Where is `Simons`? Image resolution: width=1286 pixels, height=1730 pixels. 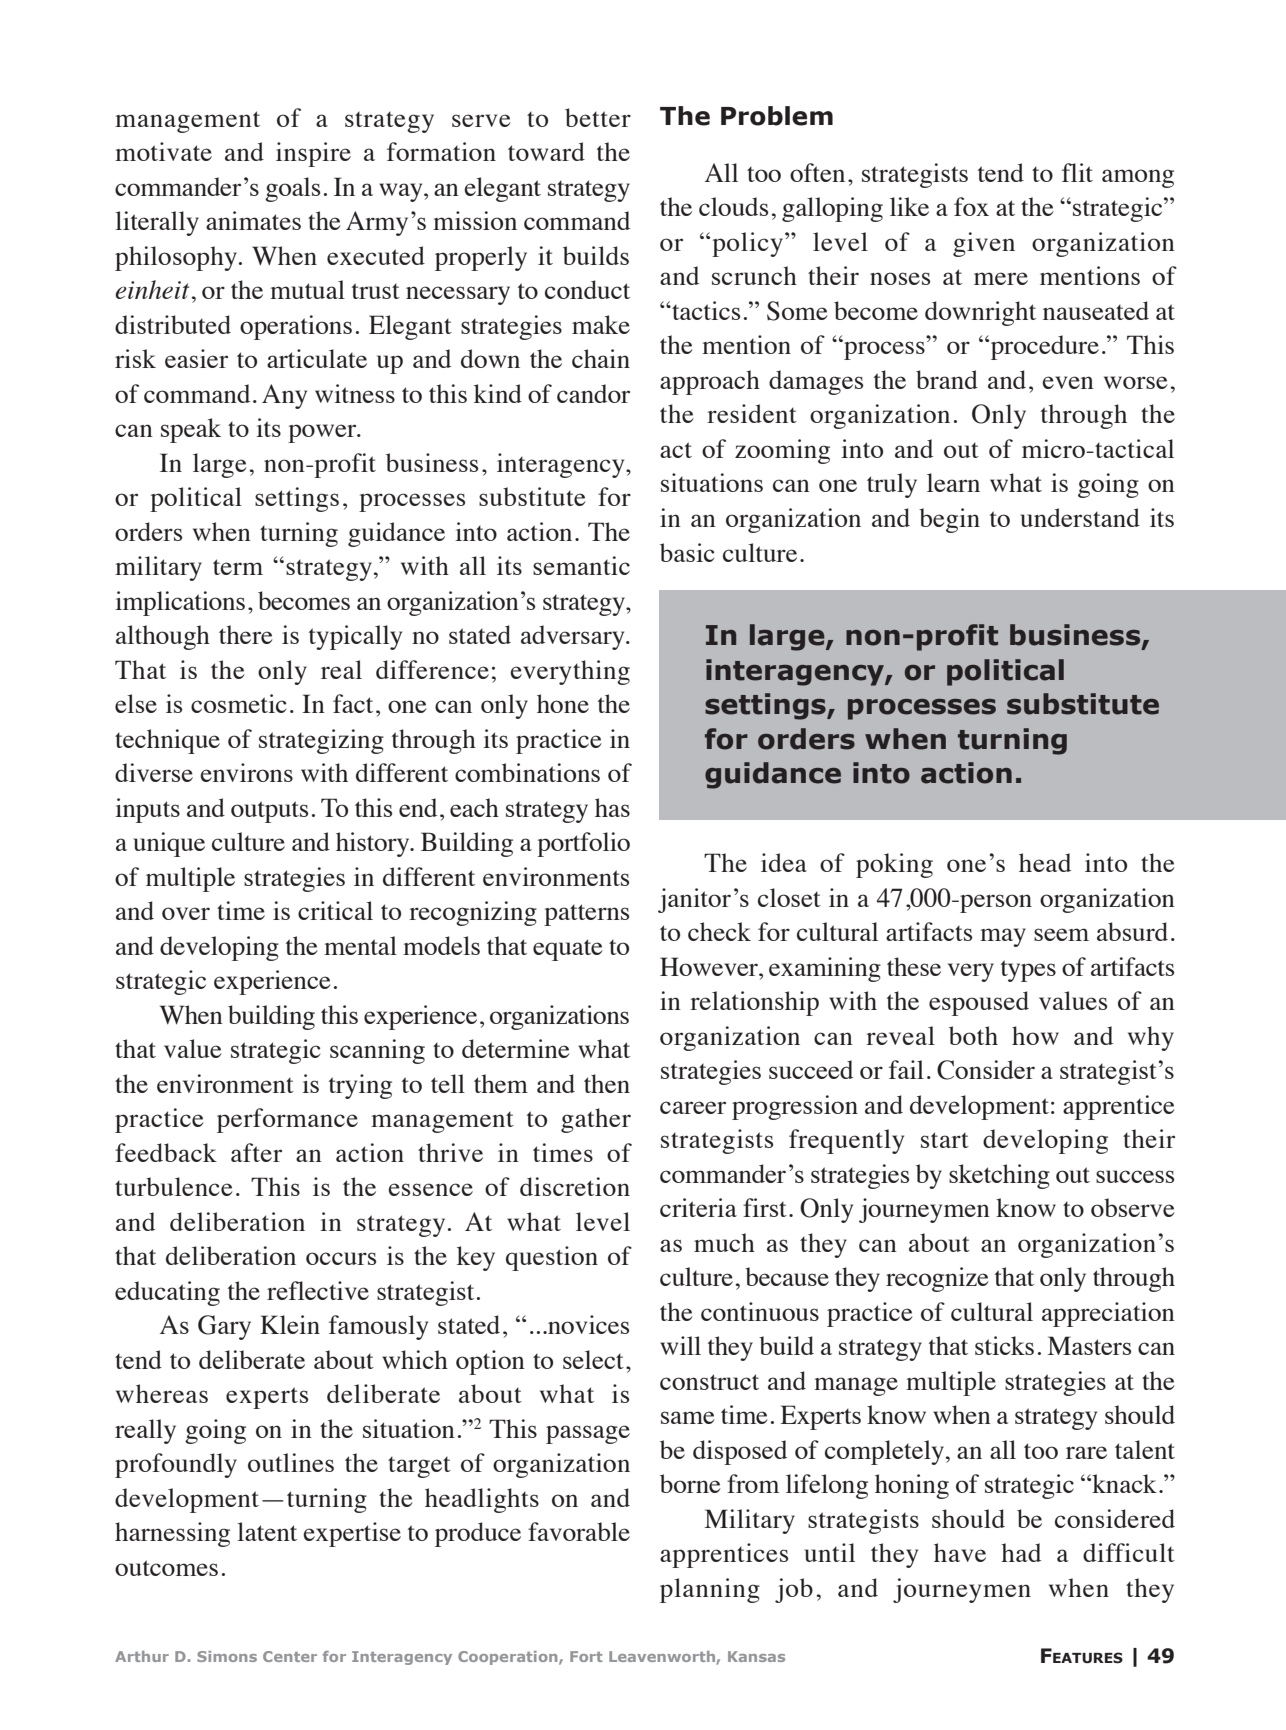 Simons is located at coordinates (227, 1656).
